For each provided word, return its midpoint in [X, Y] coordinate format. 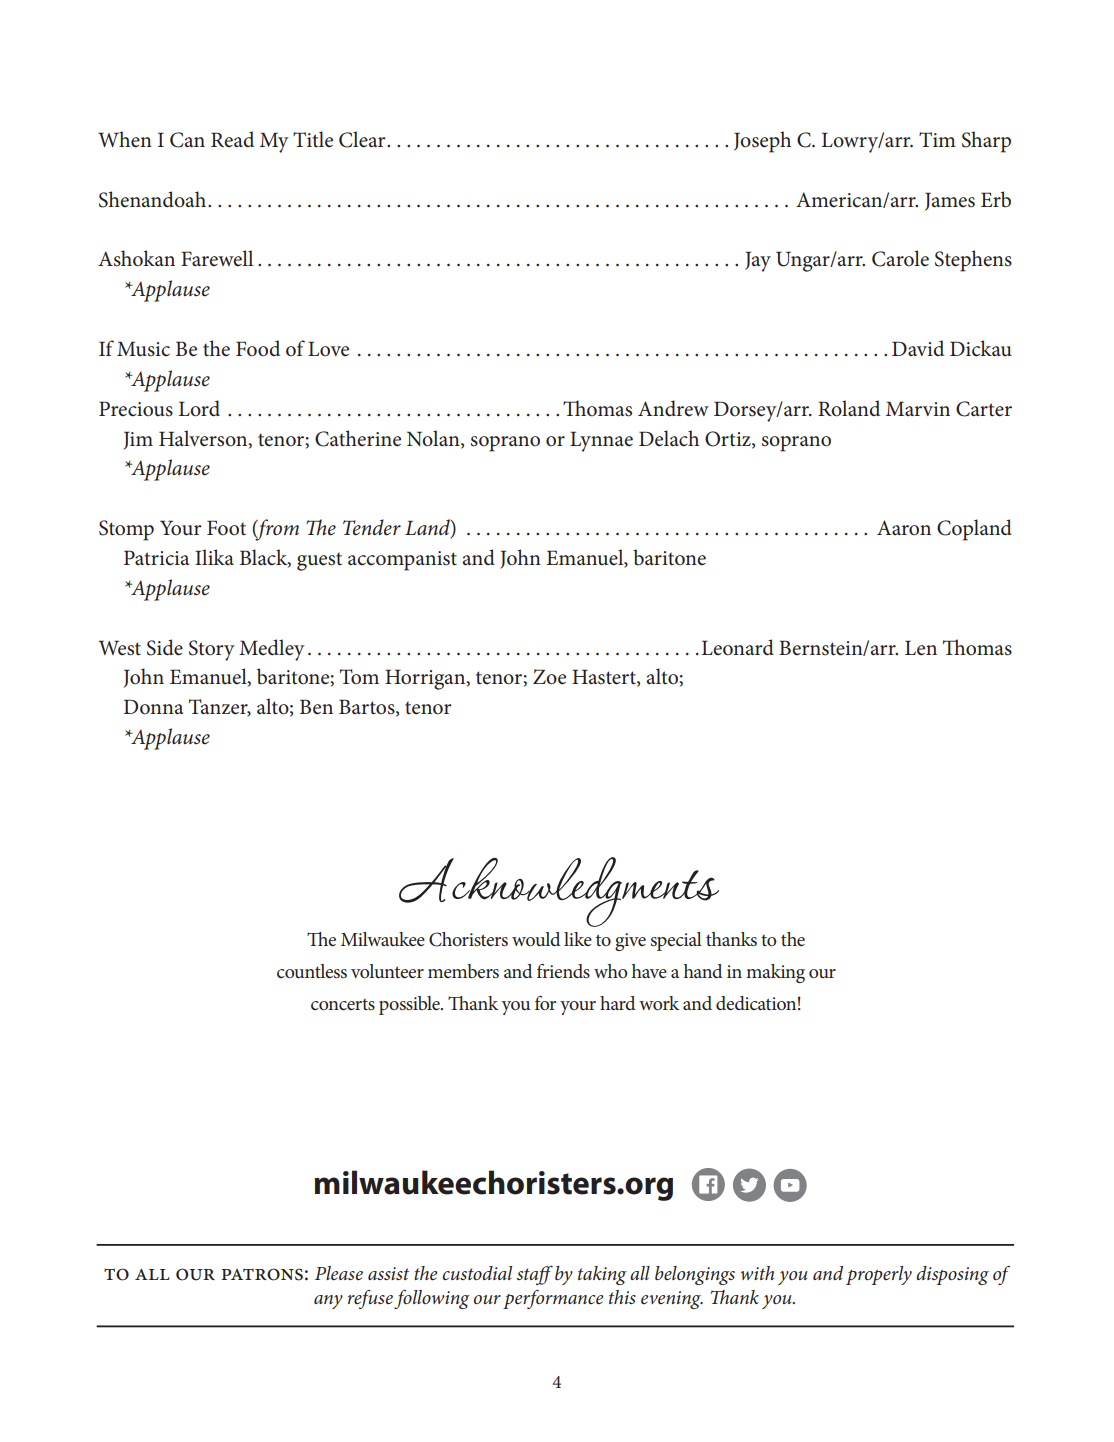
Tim [937, 139]
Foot [226, 528]
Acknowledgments [559, 892]
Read [232, 139]
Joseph [762, 142]
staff [535, 1275]
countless [312, 971]
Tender [372, 527]
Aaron [904, 528]
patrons [262, 1274]
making [775, 973]
